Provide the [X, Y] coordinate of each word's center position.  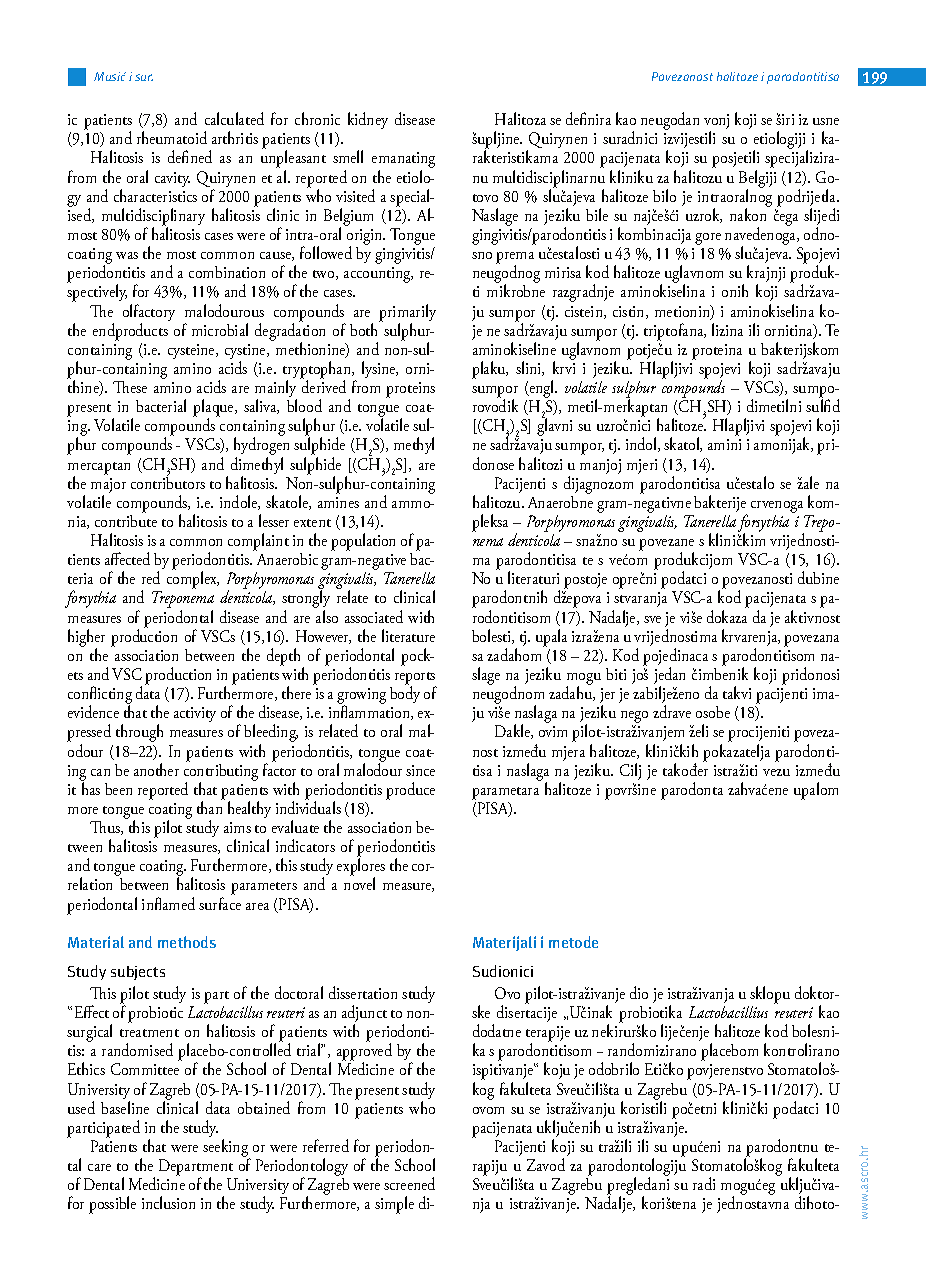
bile [597, 214]
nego [634, 718]
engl [542, 390]
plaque [214, 409]
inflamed [168, 903]
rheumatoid [172, 137]
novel [359, 883]
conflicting [100, 696]
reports [415, 679]
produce [410, 791]
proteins [410, 390]
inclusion [168, 1202]
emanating [403, 161]
